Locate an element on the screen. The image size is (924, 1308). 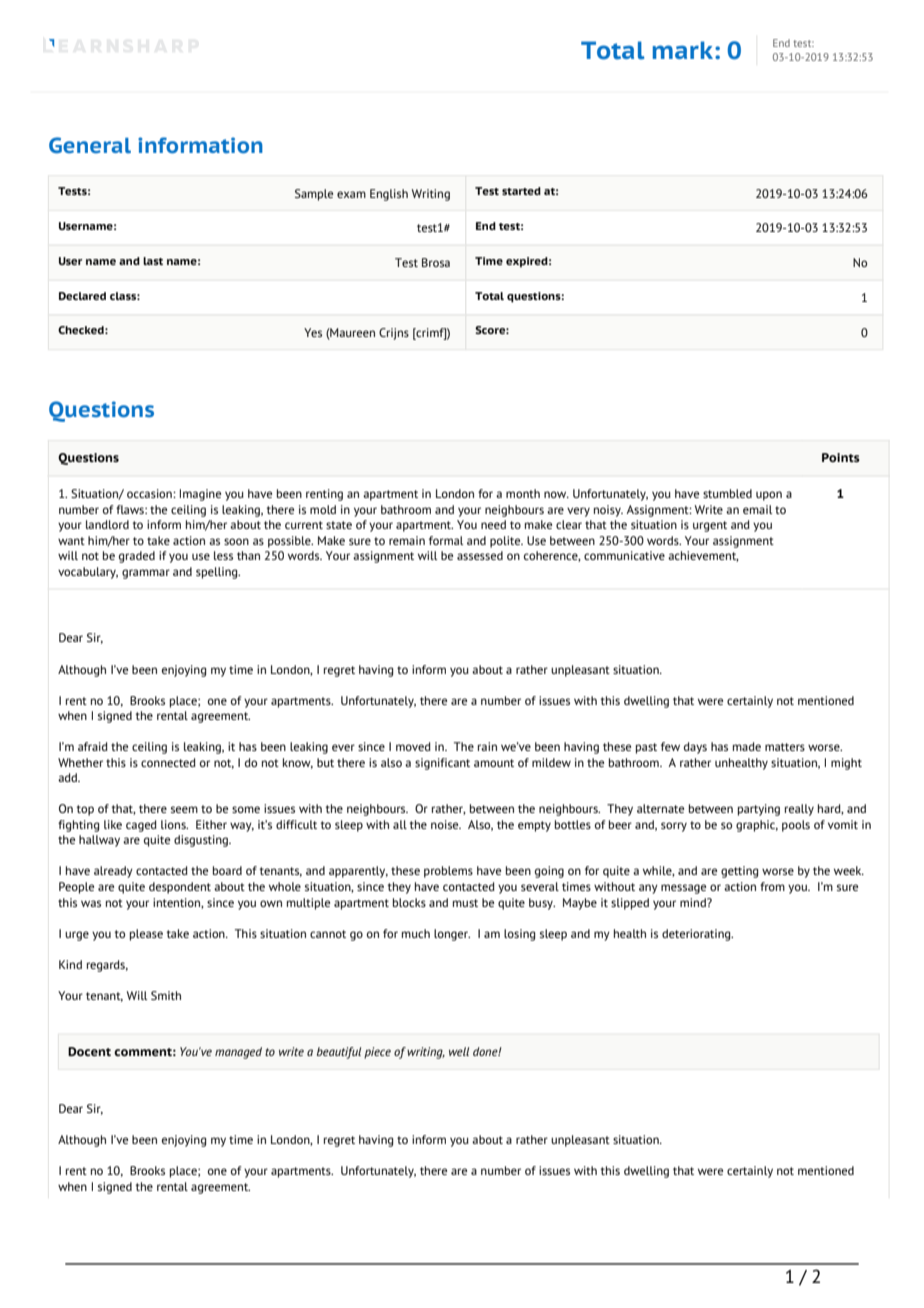
started is located at coordinates (521, 191).
